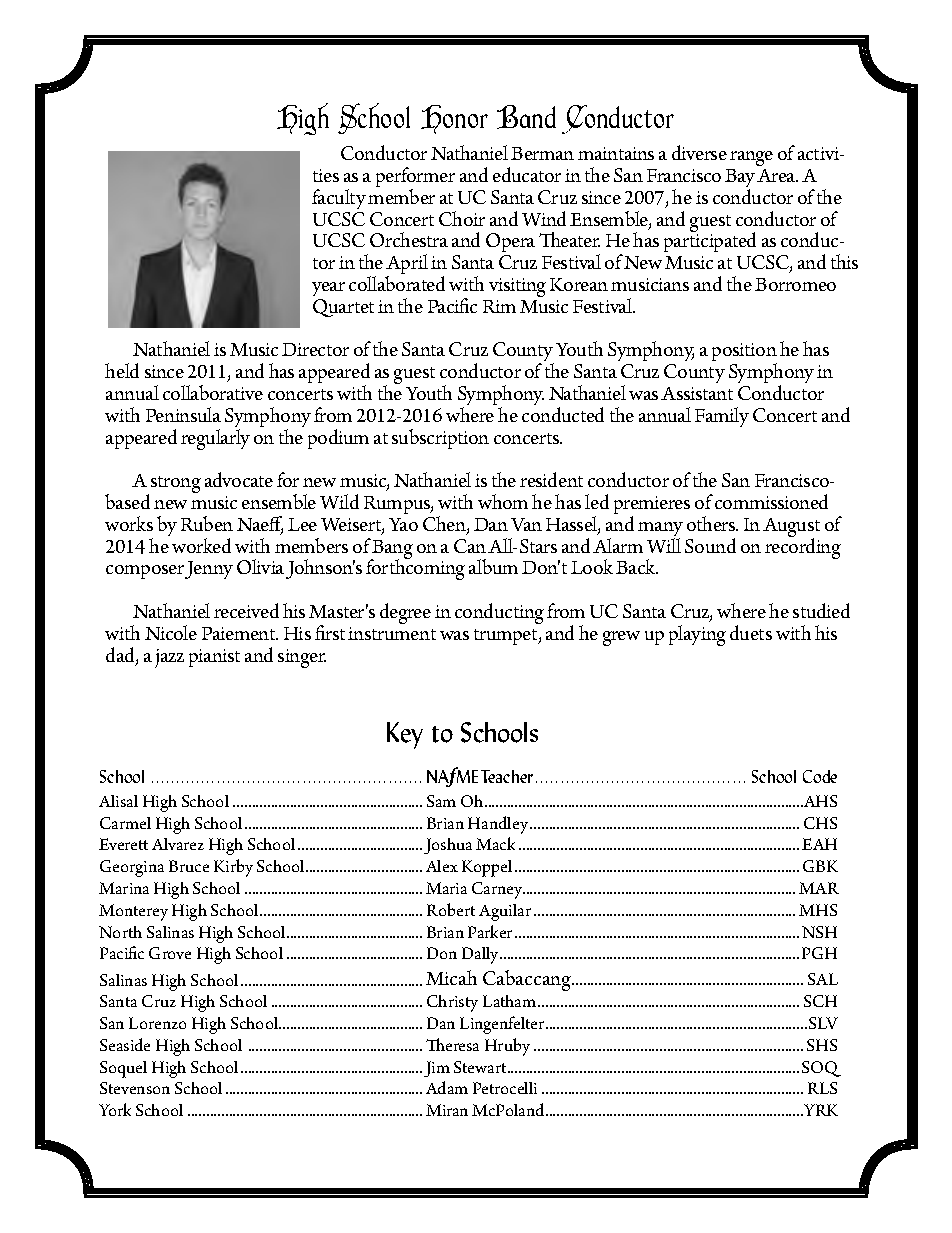  I want to click on duets, so click(751, 632).
